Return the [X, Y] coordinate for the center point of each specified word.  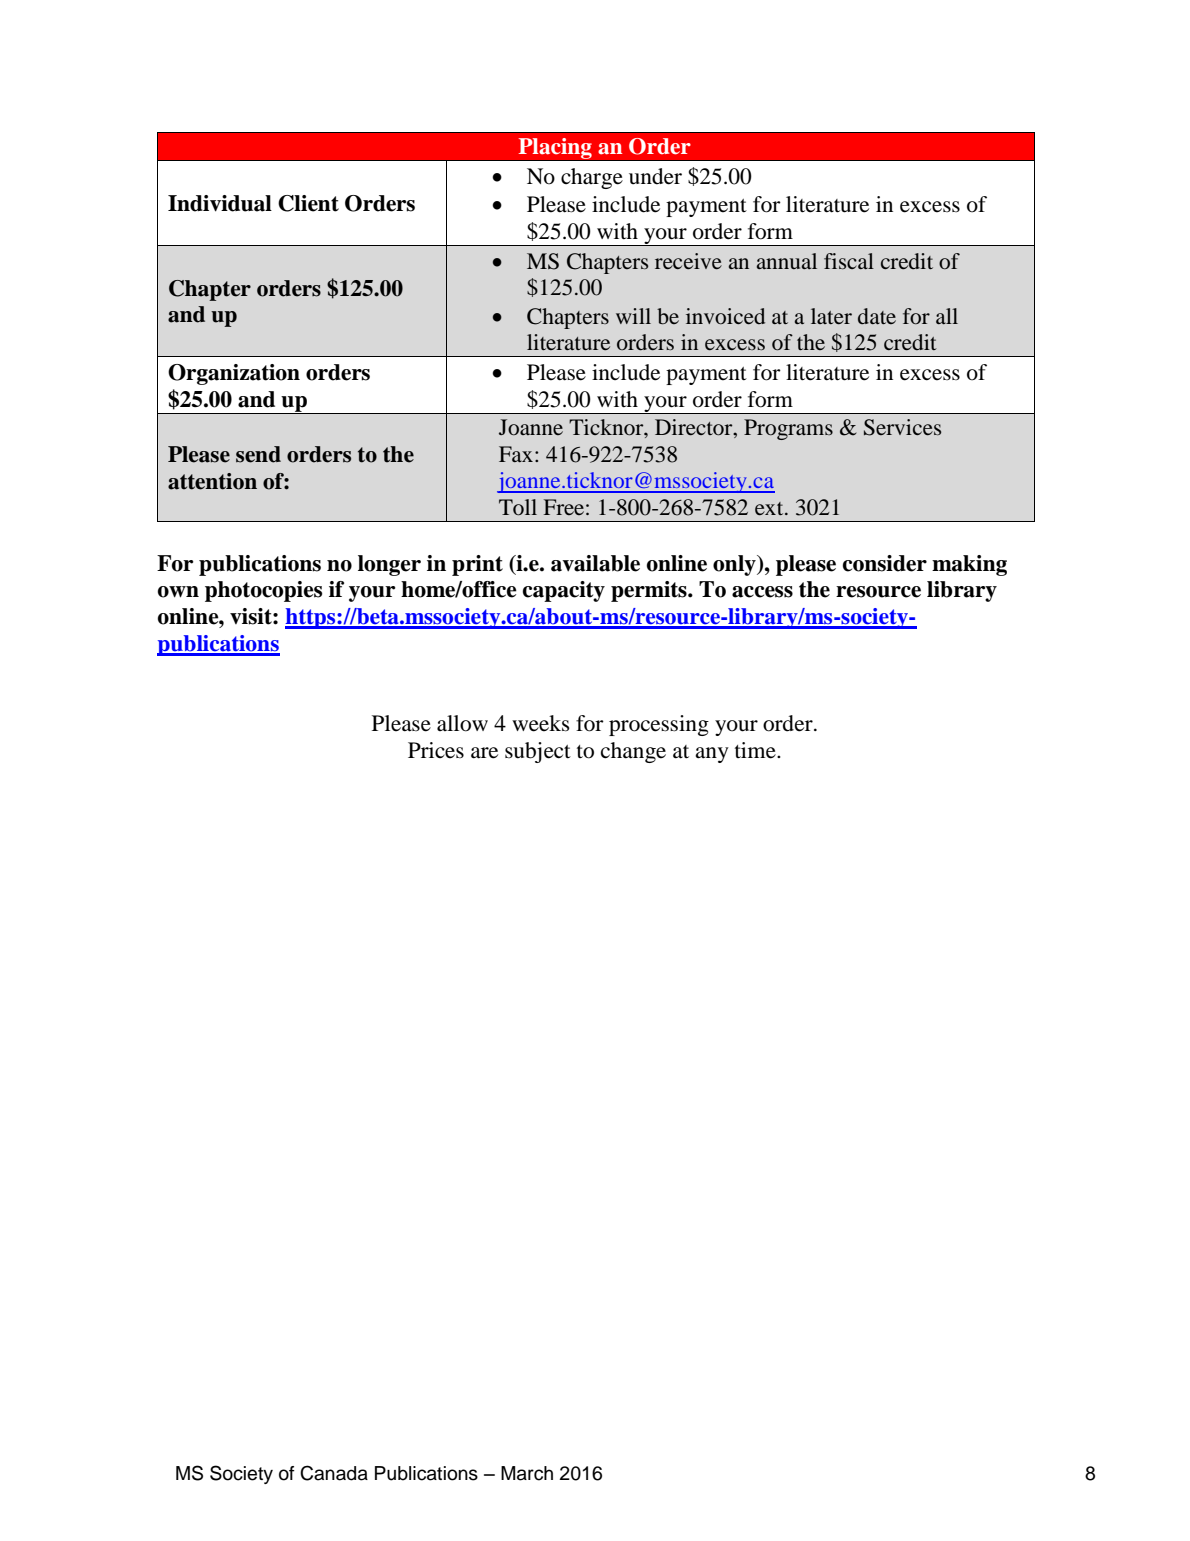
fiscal [849, 261]
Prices [436, 750]
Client [308, 203]
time [756, 750]
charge [592, 178]
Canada [334, 1473]
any [712, 755]
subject [538, 752]
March [527, 1473]
